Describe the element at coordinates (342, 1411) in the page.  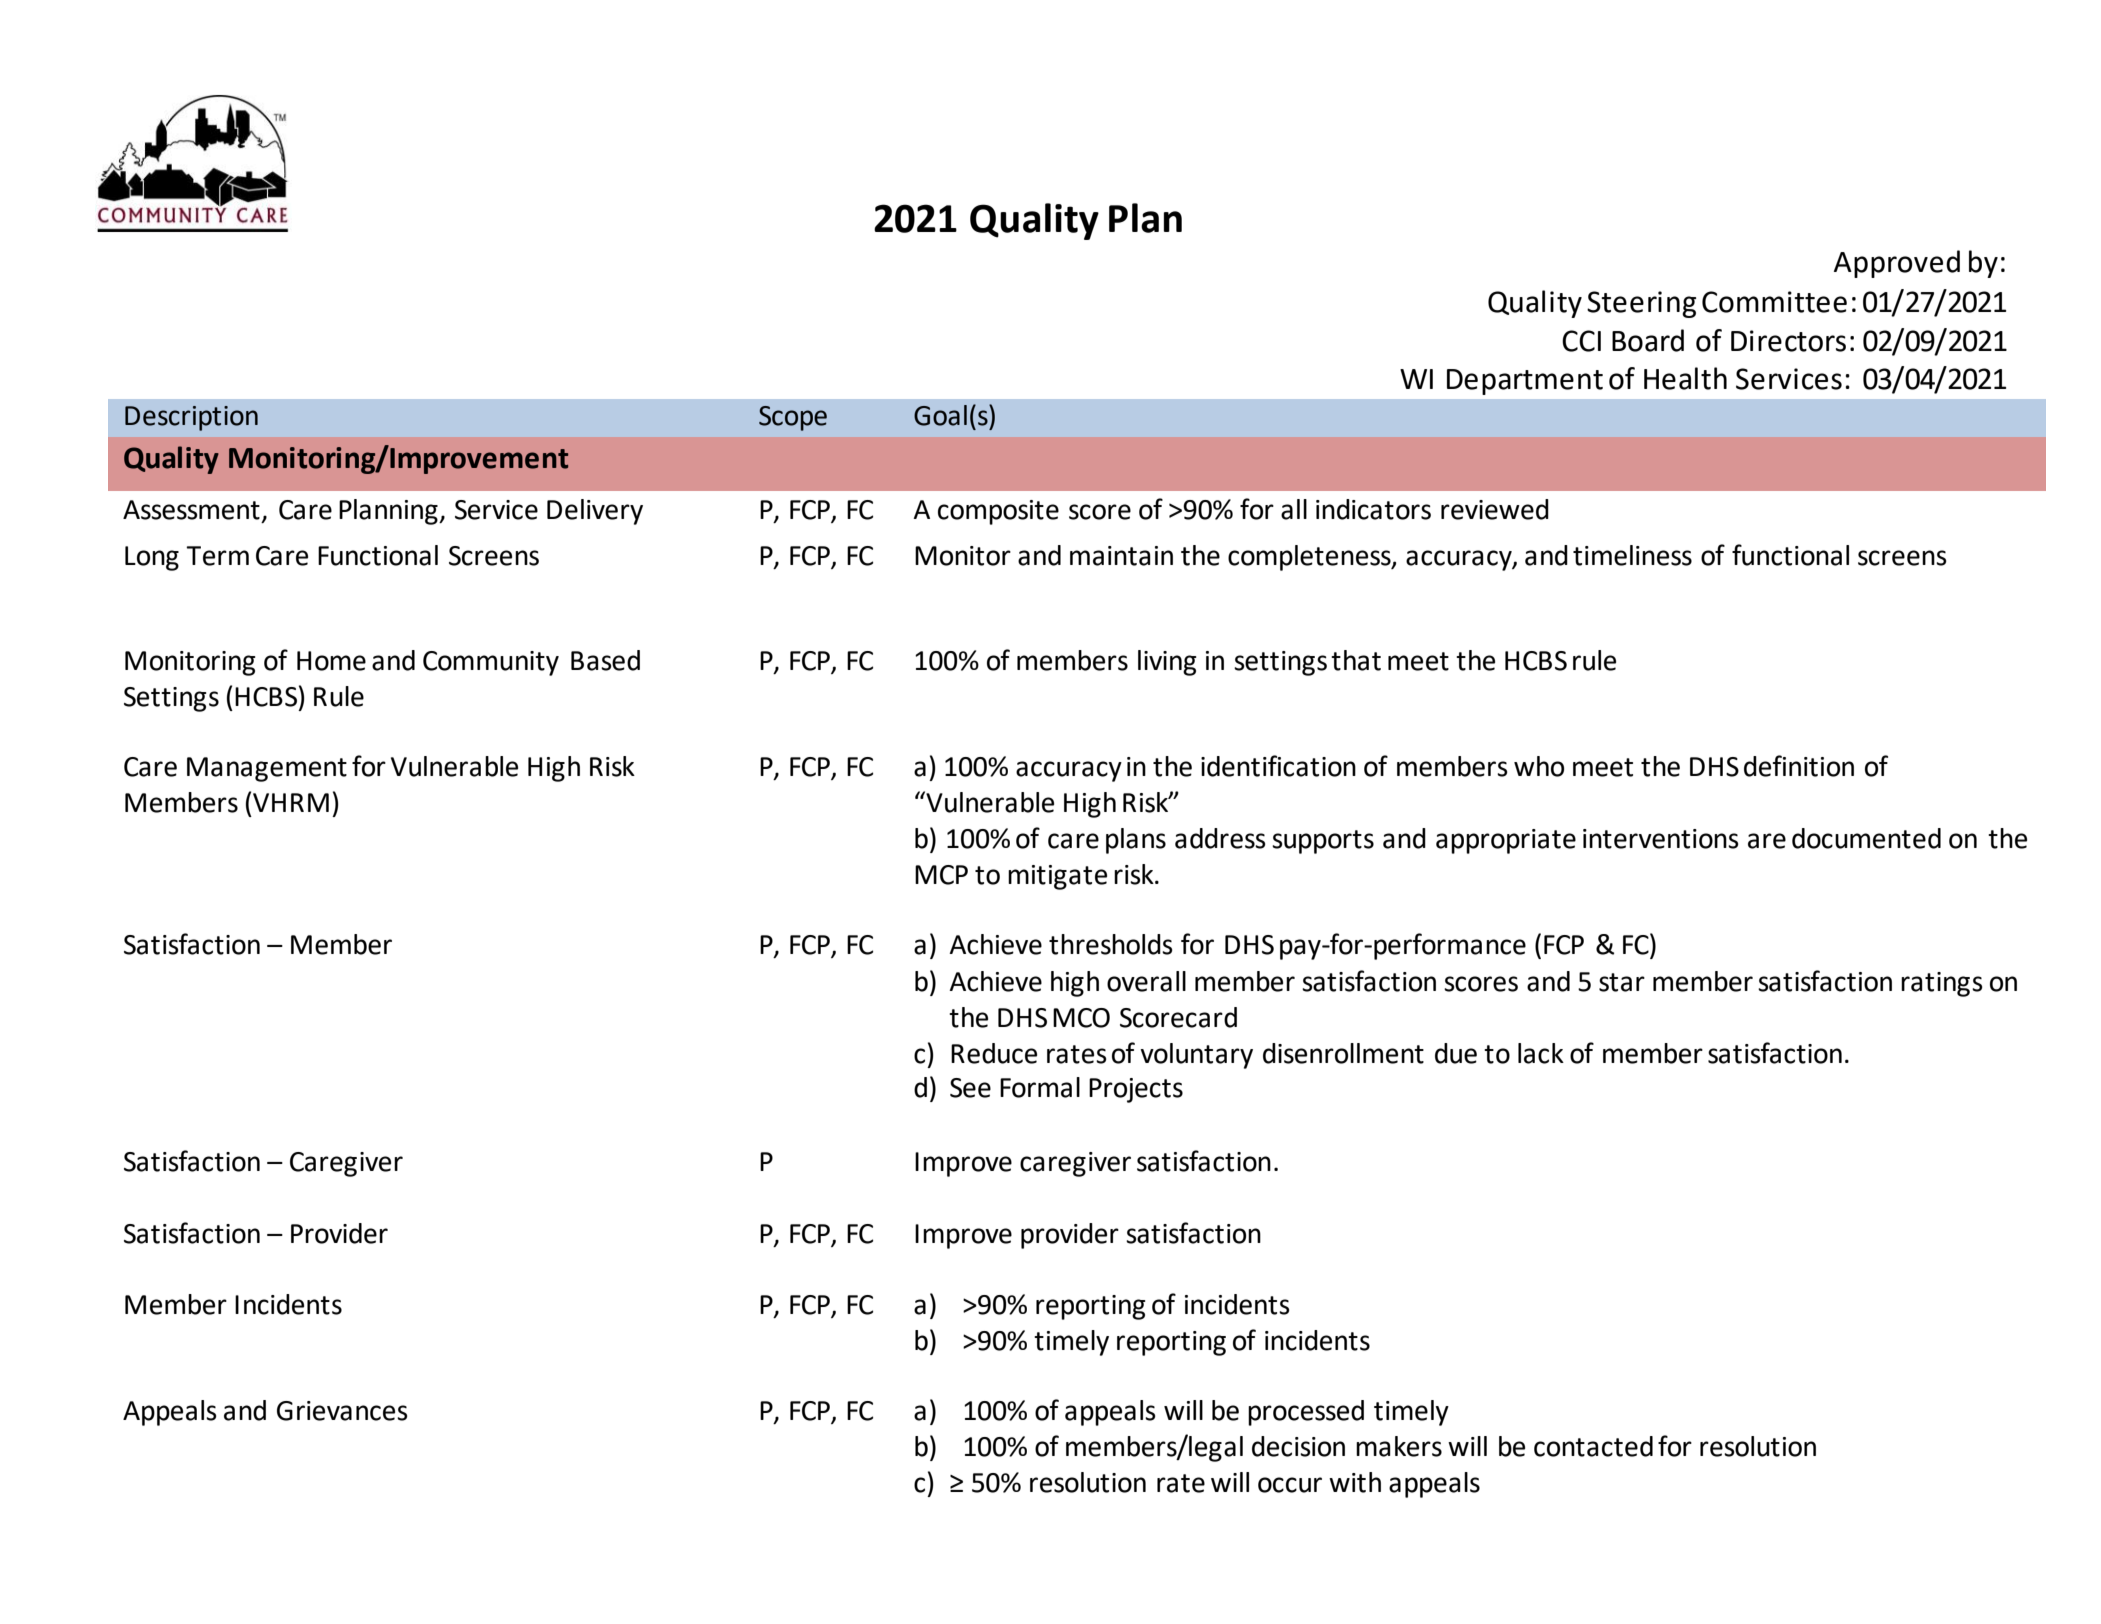
I see `Grievances` at that location.
